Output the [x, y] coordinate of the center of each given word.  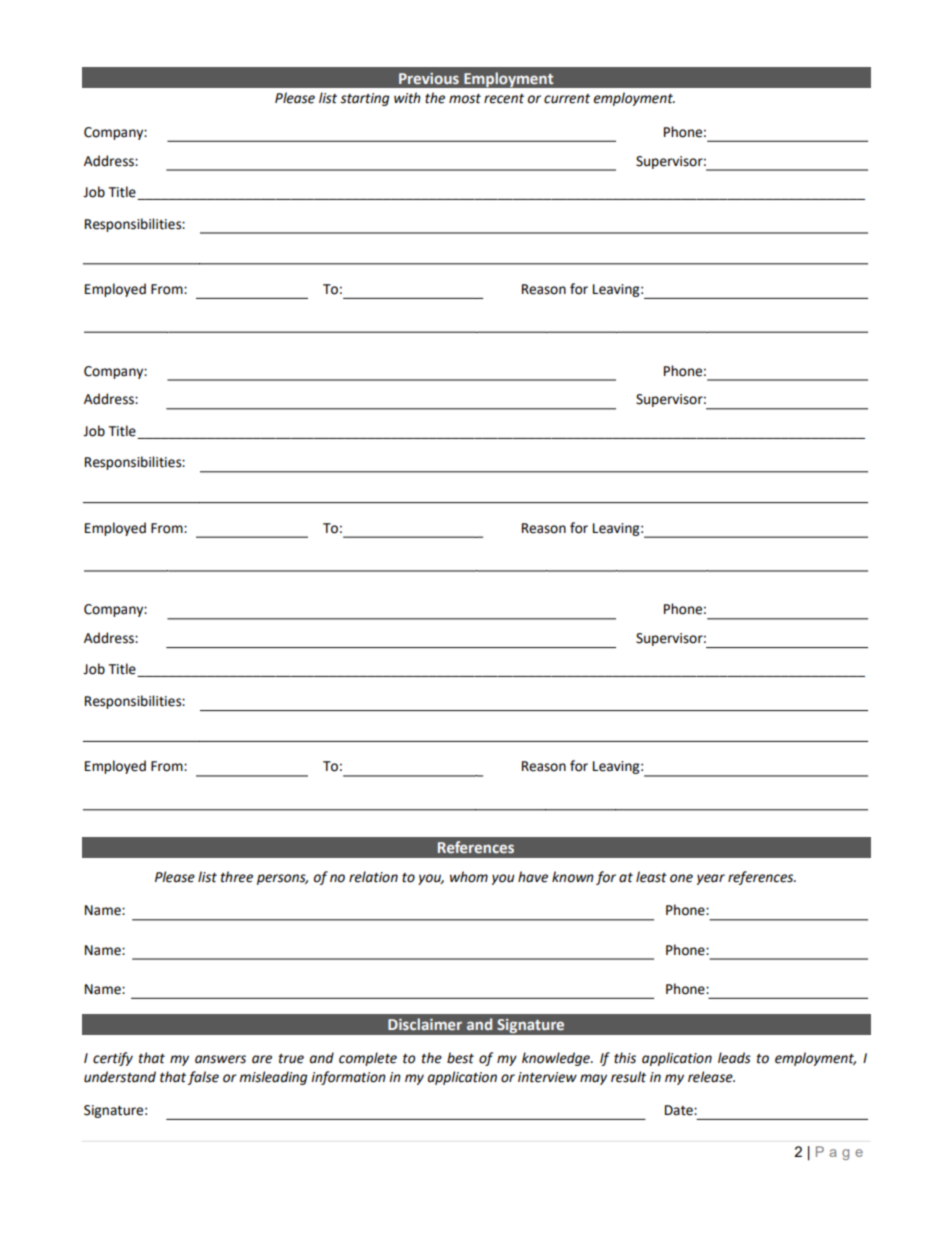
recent [504, 99]
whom [469, 877]
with [407, 98]
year [711, 879]
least [651, 877]
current [567, 99]
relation [373, 877]
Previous [429, 78]
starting [364, 99]
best [460, 1058]
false [203, 1078]
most [465, 99]
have [533, 877]
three [237, 877]
